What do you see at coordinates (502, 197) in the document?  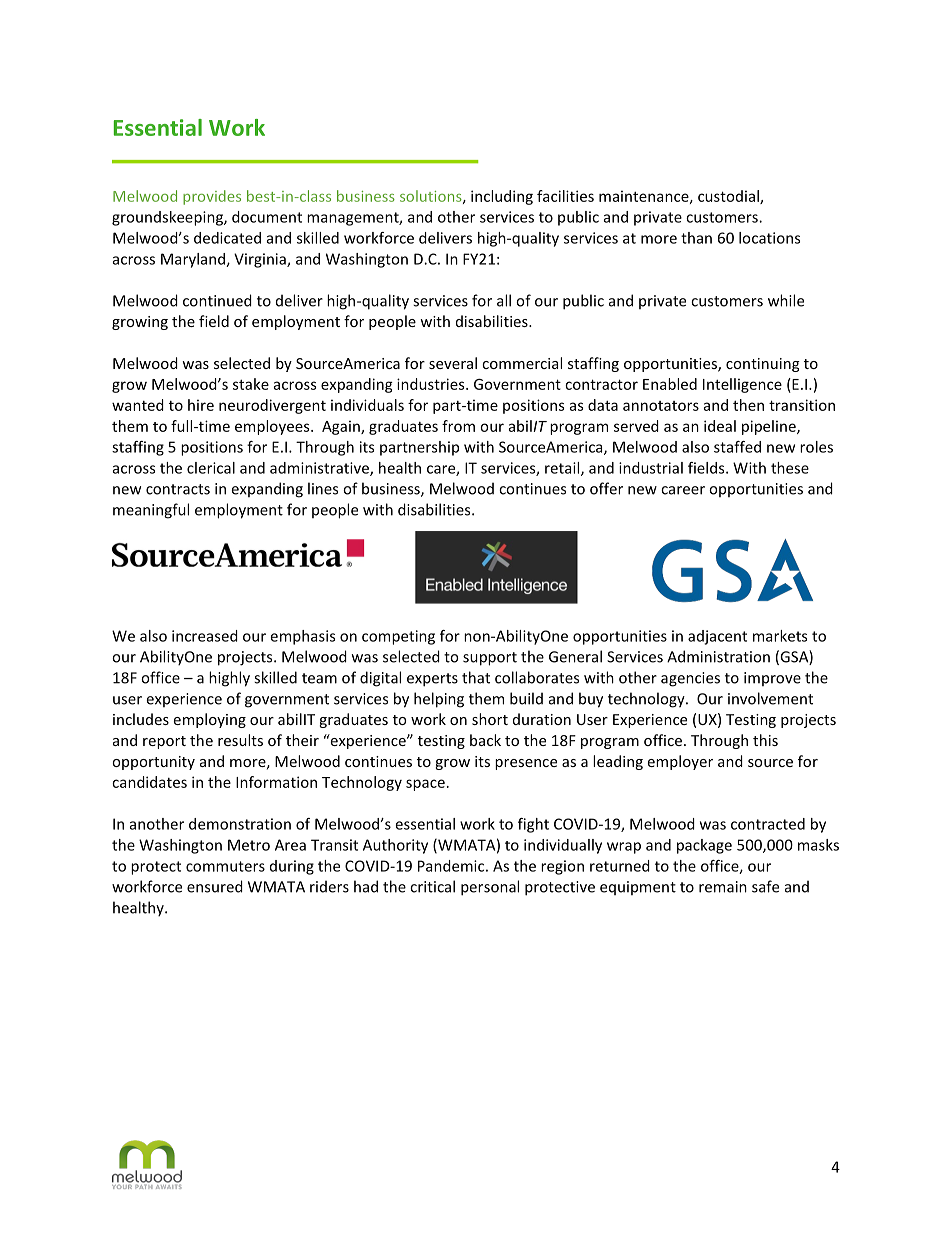 I see `including` at bounding box center [502, 197].
